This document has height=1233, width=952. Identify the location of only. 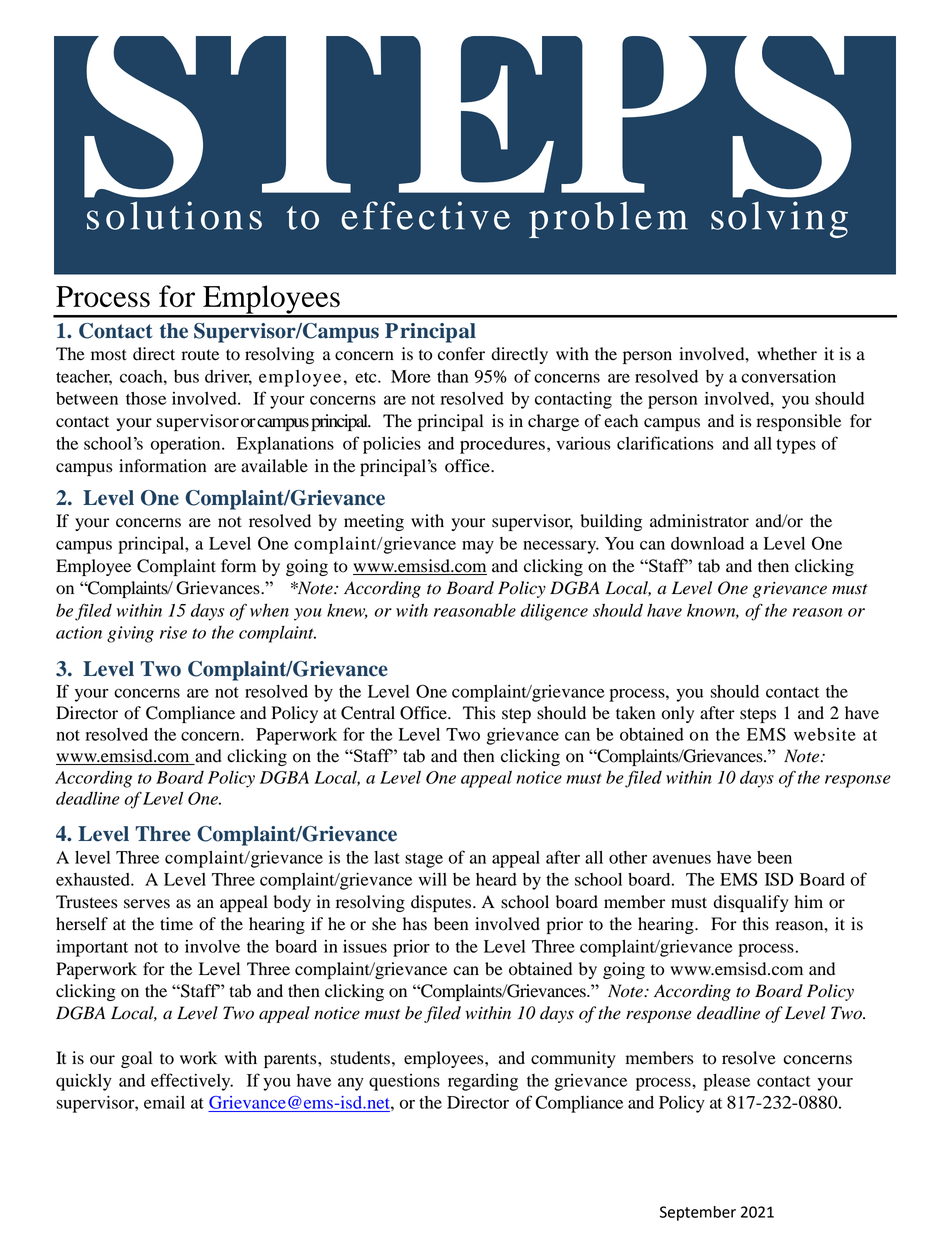
(678, 714).
